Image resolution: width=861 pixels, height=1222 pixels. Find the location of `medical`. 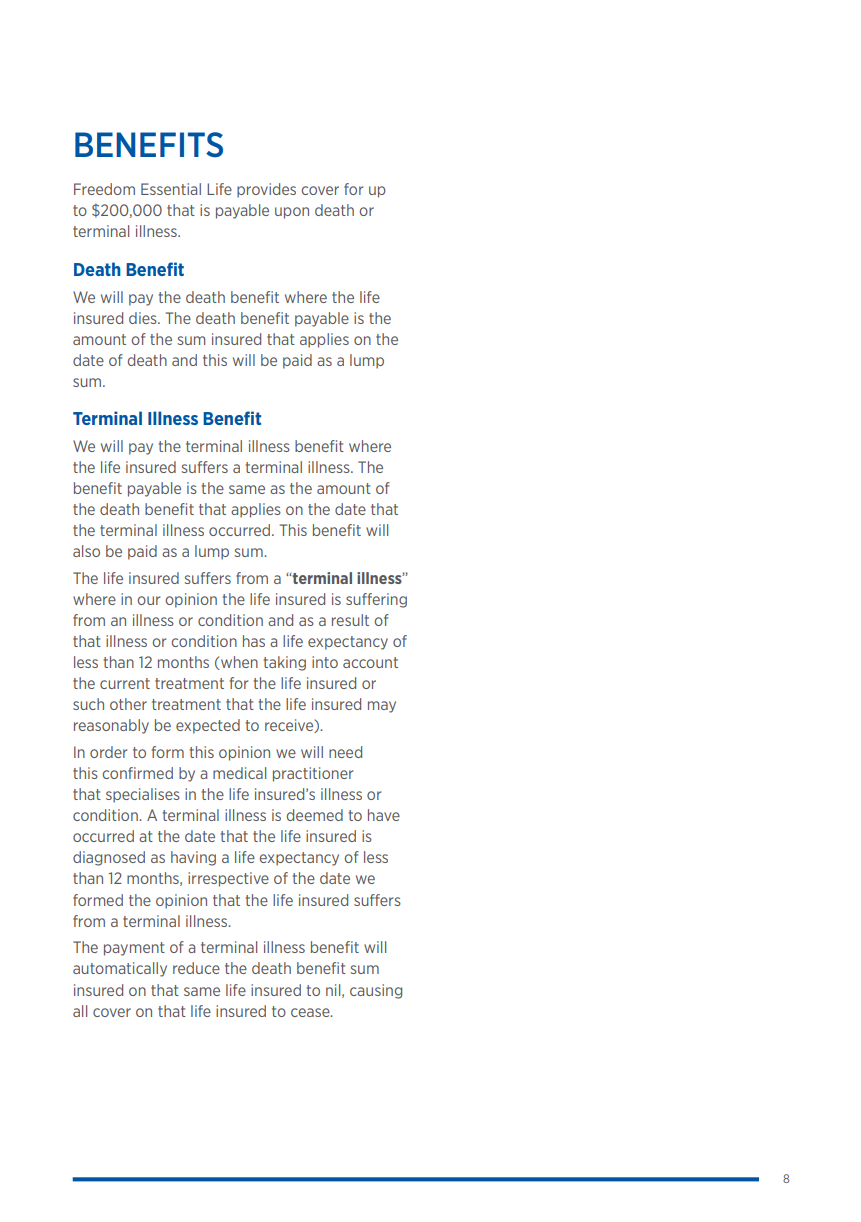

medical is located at coordinates (239, 773).
